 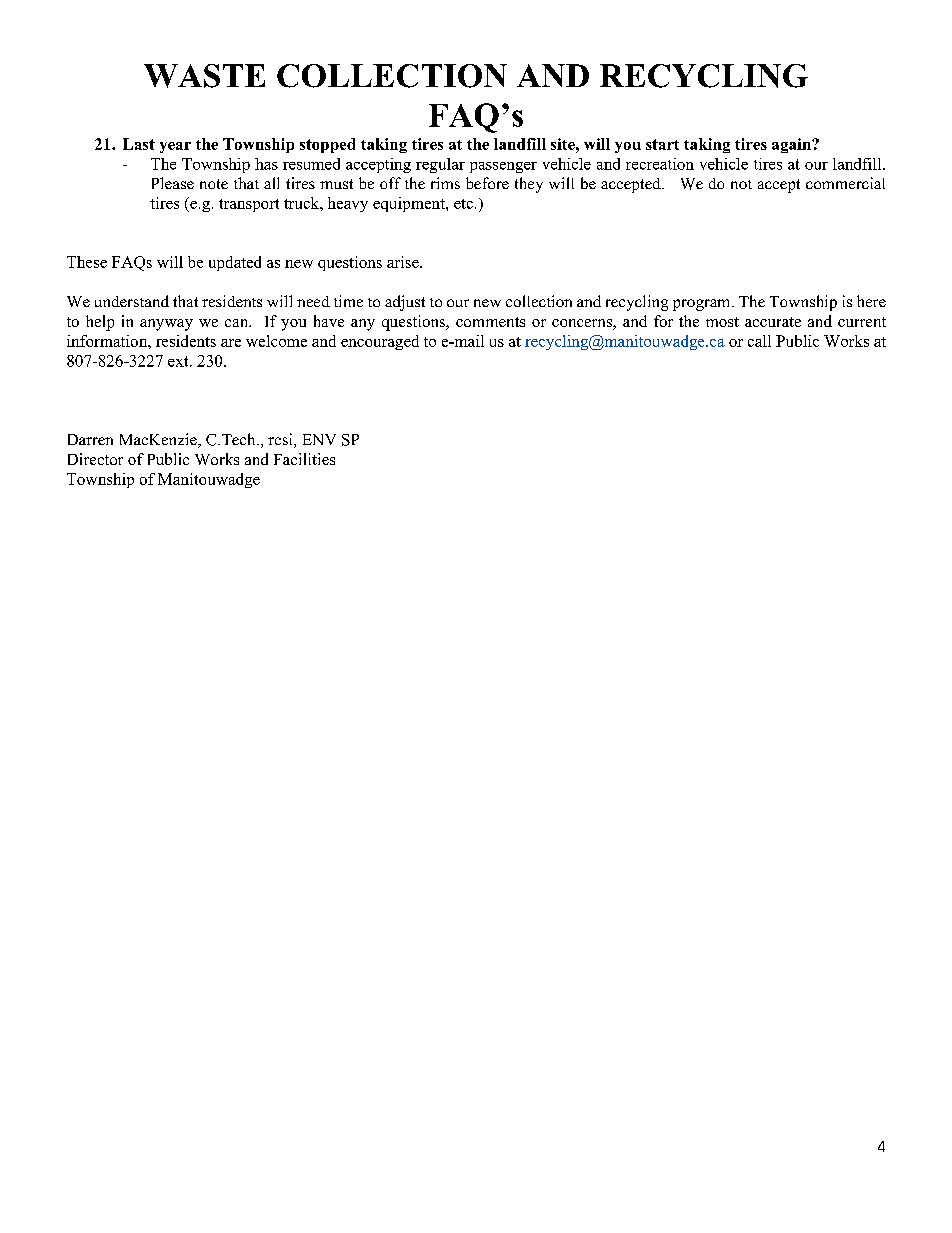 I want to click on commercial, so click(x=845, y=183).
